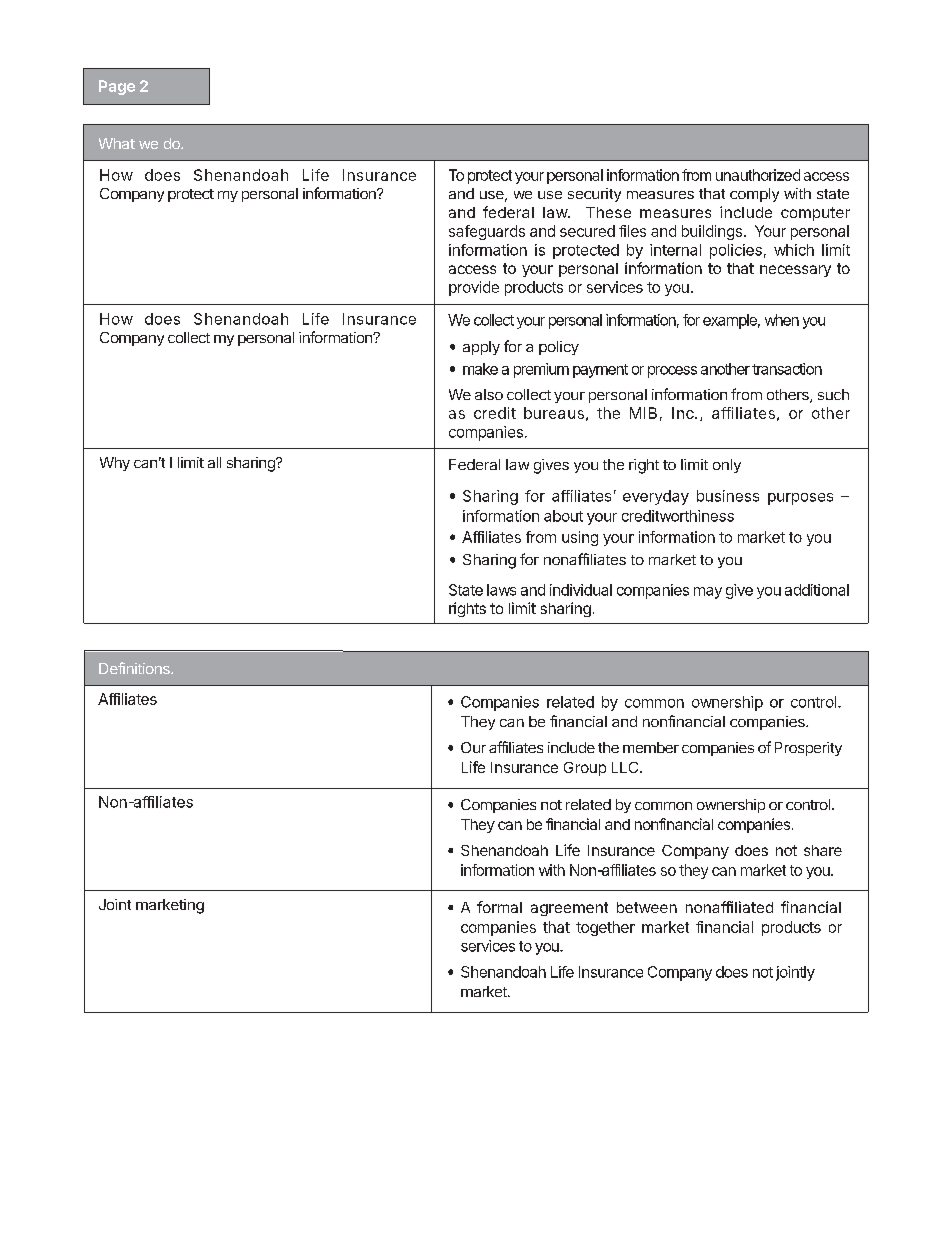  Describe the element at coordinates (214, 462) in the page. I see `all` at that location.
